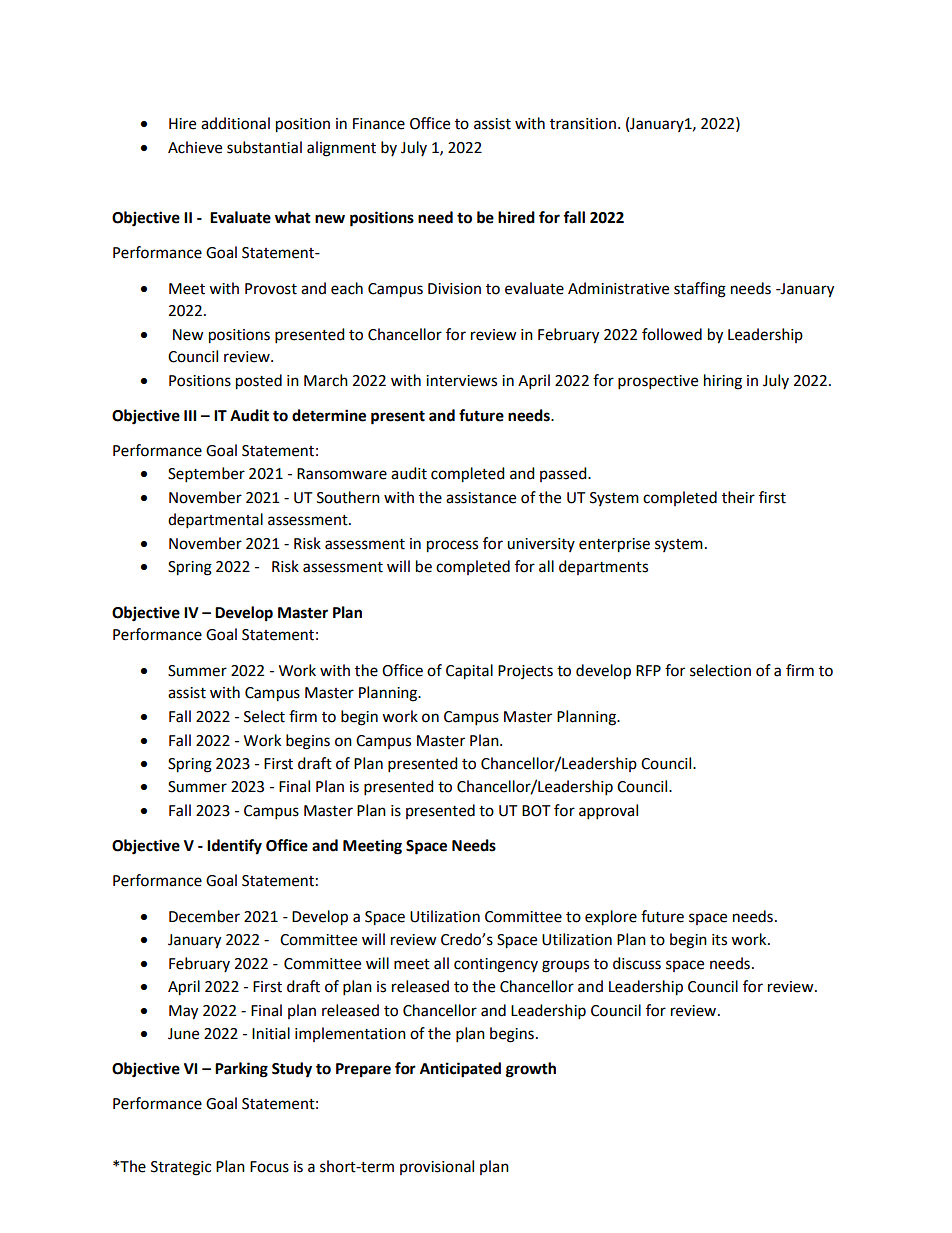  What do you see at coordinates (583, 124) in the screenshot?
I see `transition` at bounding box center [583, 124].
